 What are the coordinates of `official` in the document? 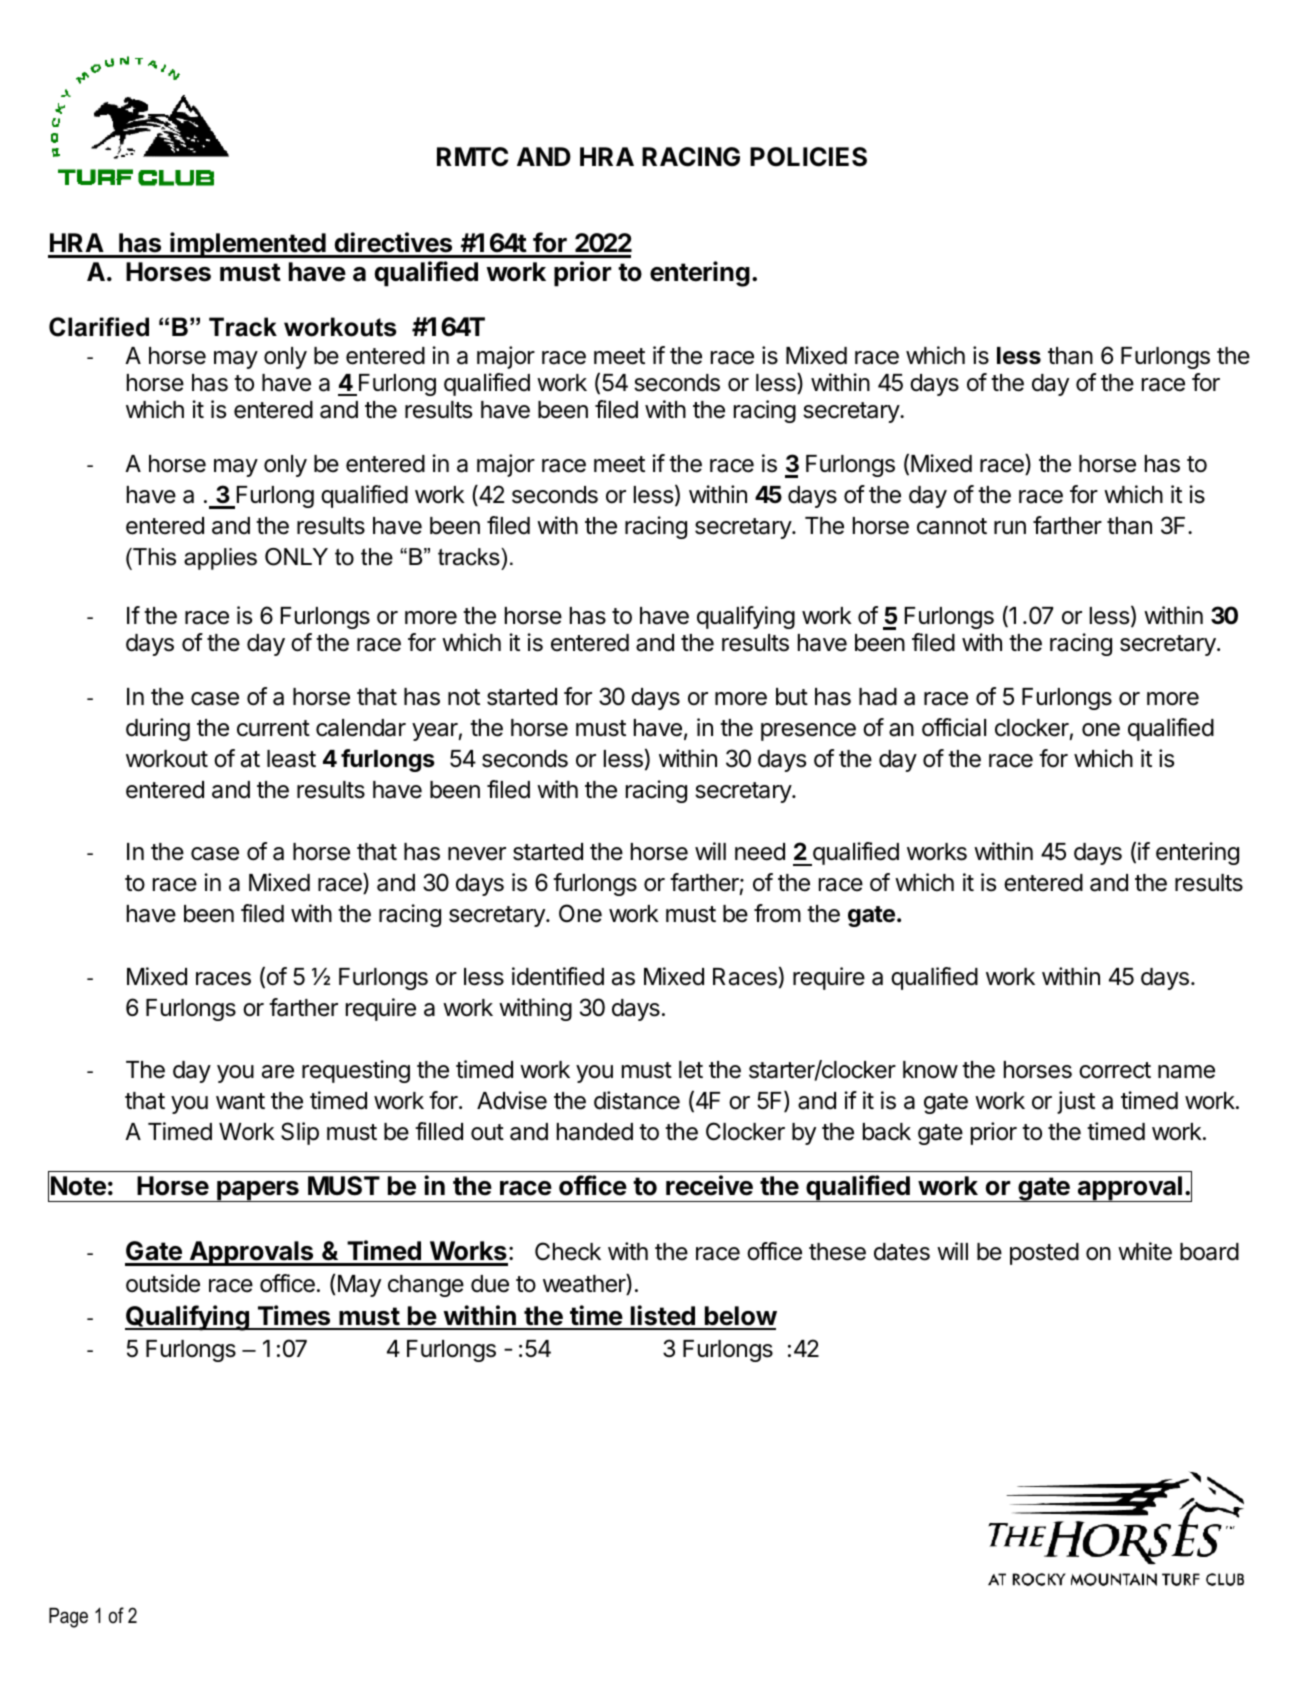 It's located at (954, 727).
